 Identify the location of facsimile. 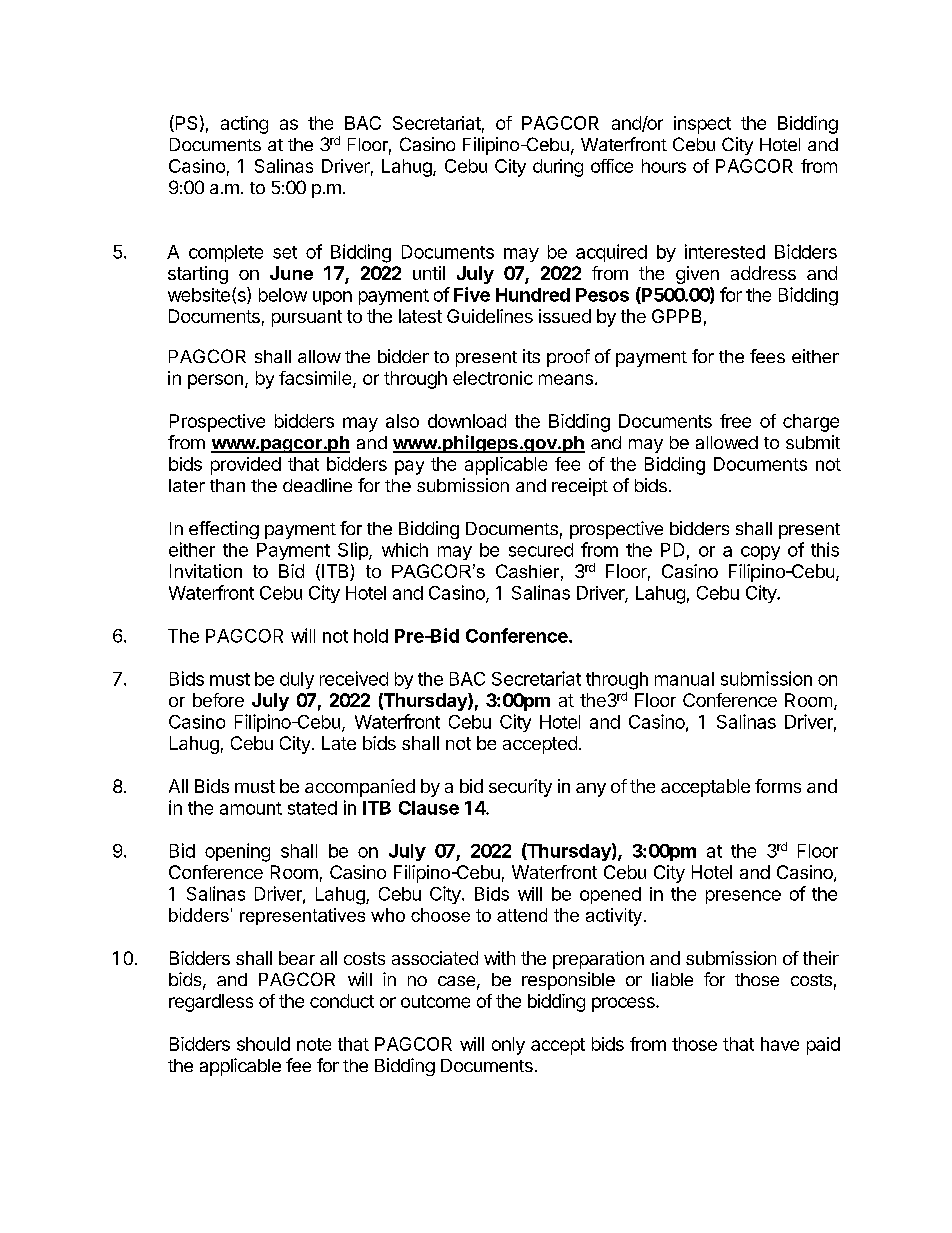
(316, 379).
